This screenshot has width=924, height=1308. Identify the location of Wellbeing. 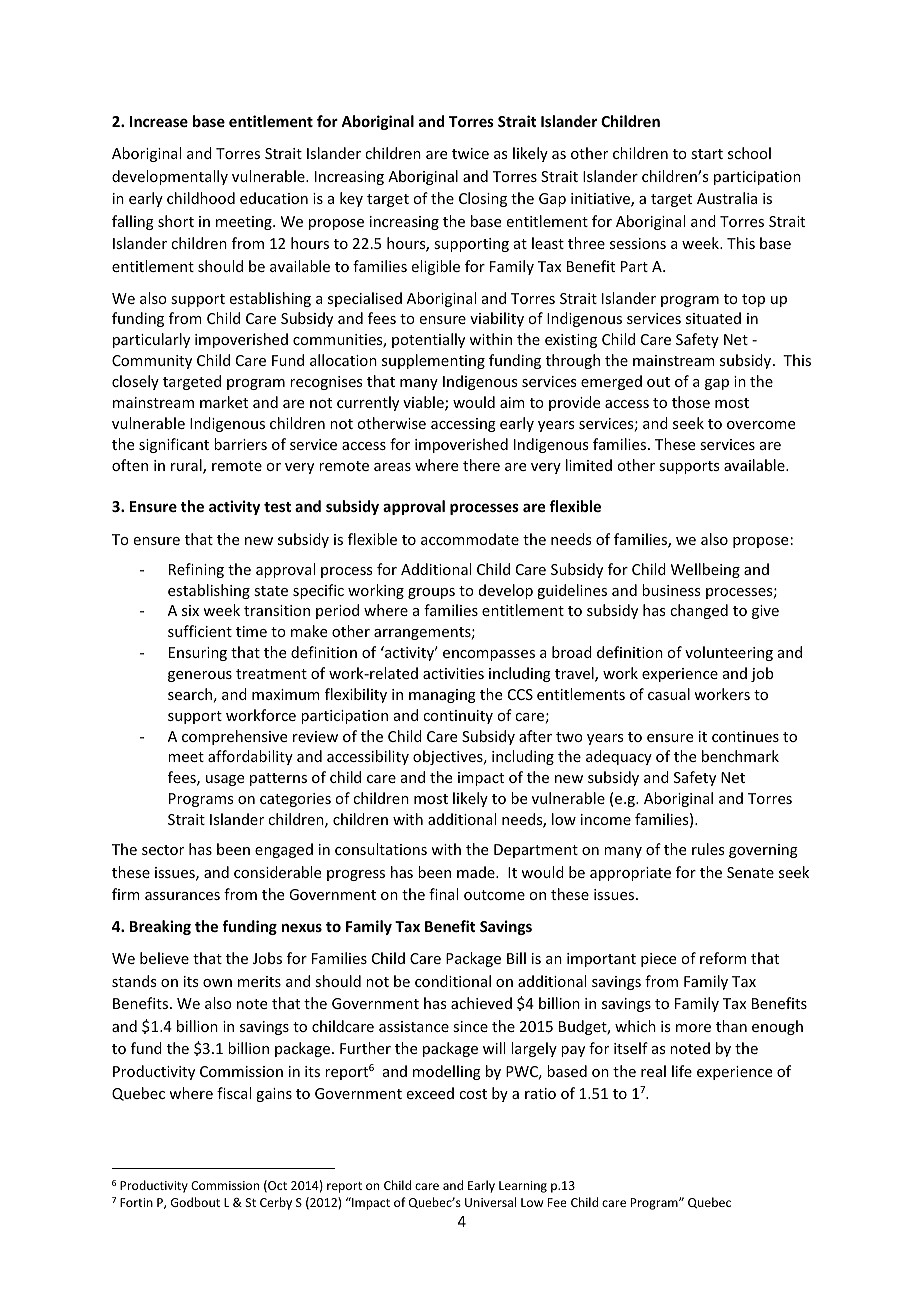
(705, 570).
